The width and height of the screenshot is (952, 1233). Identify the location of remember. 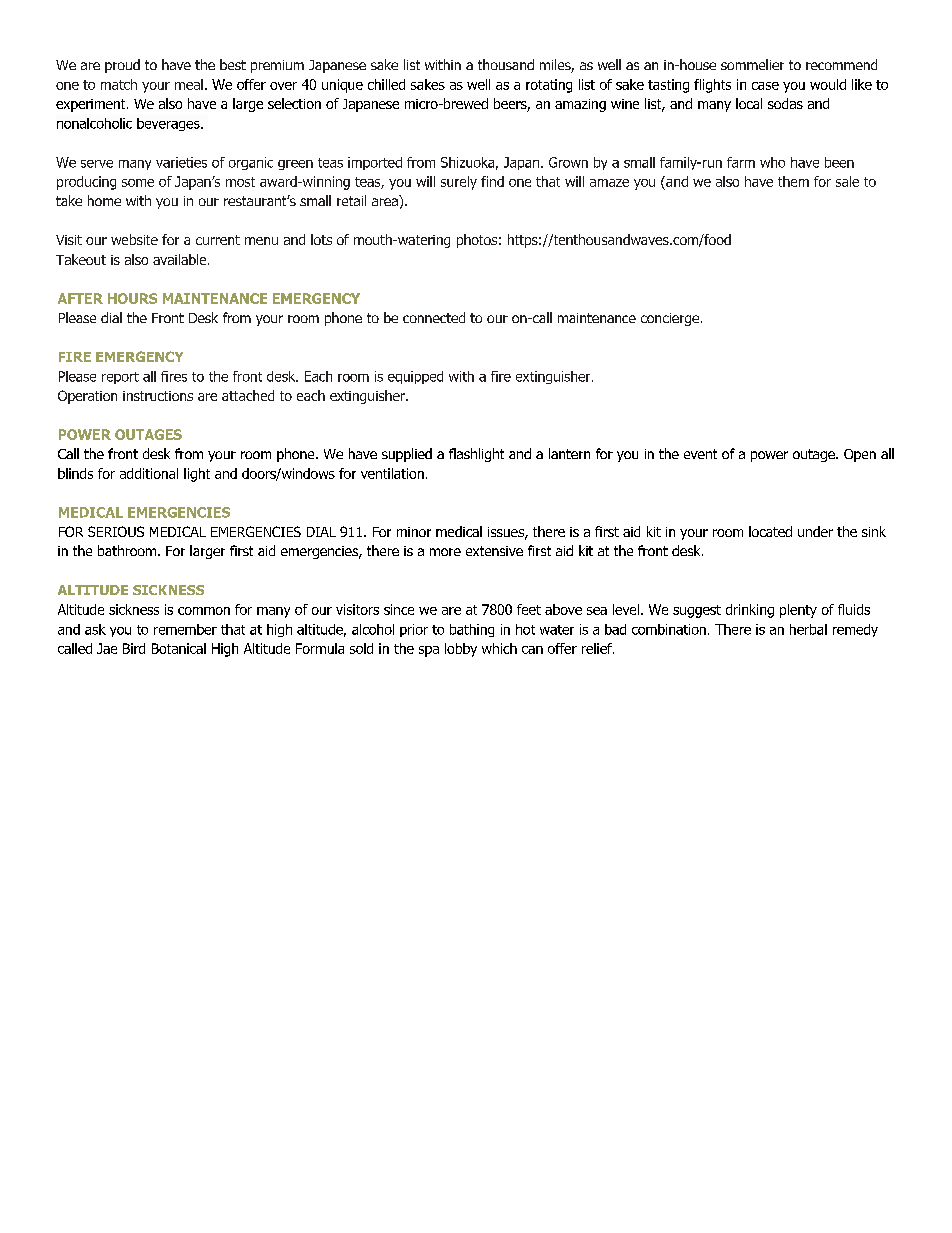
(185, 629).
